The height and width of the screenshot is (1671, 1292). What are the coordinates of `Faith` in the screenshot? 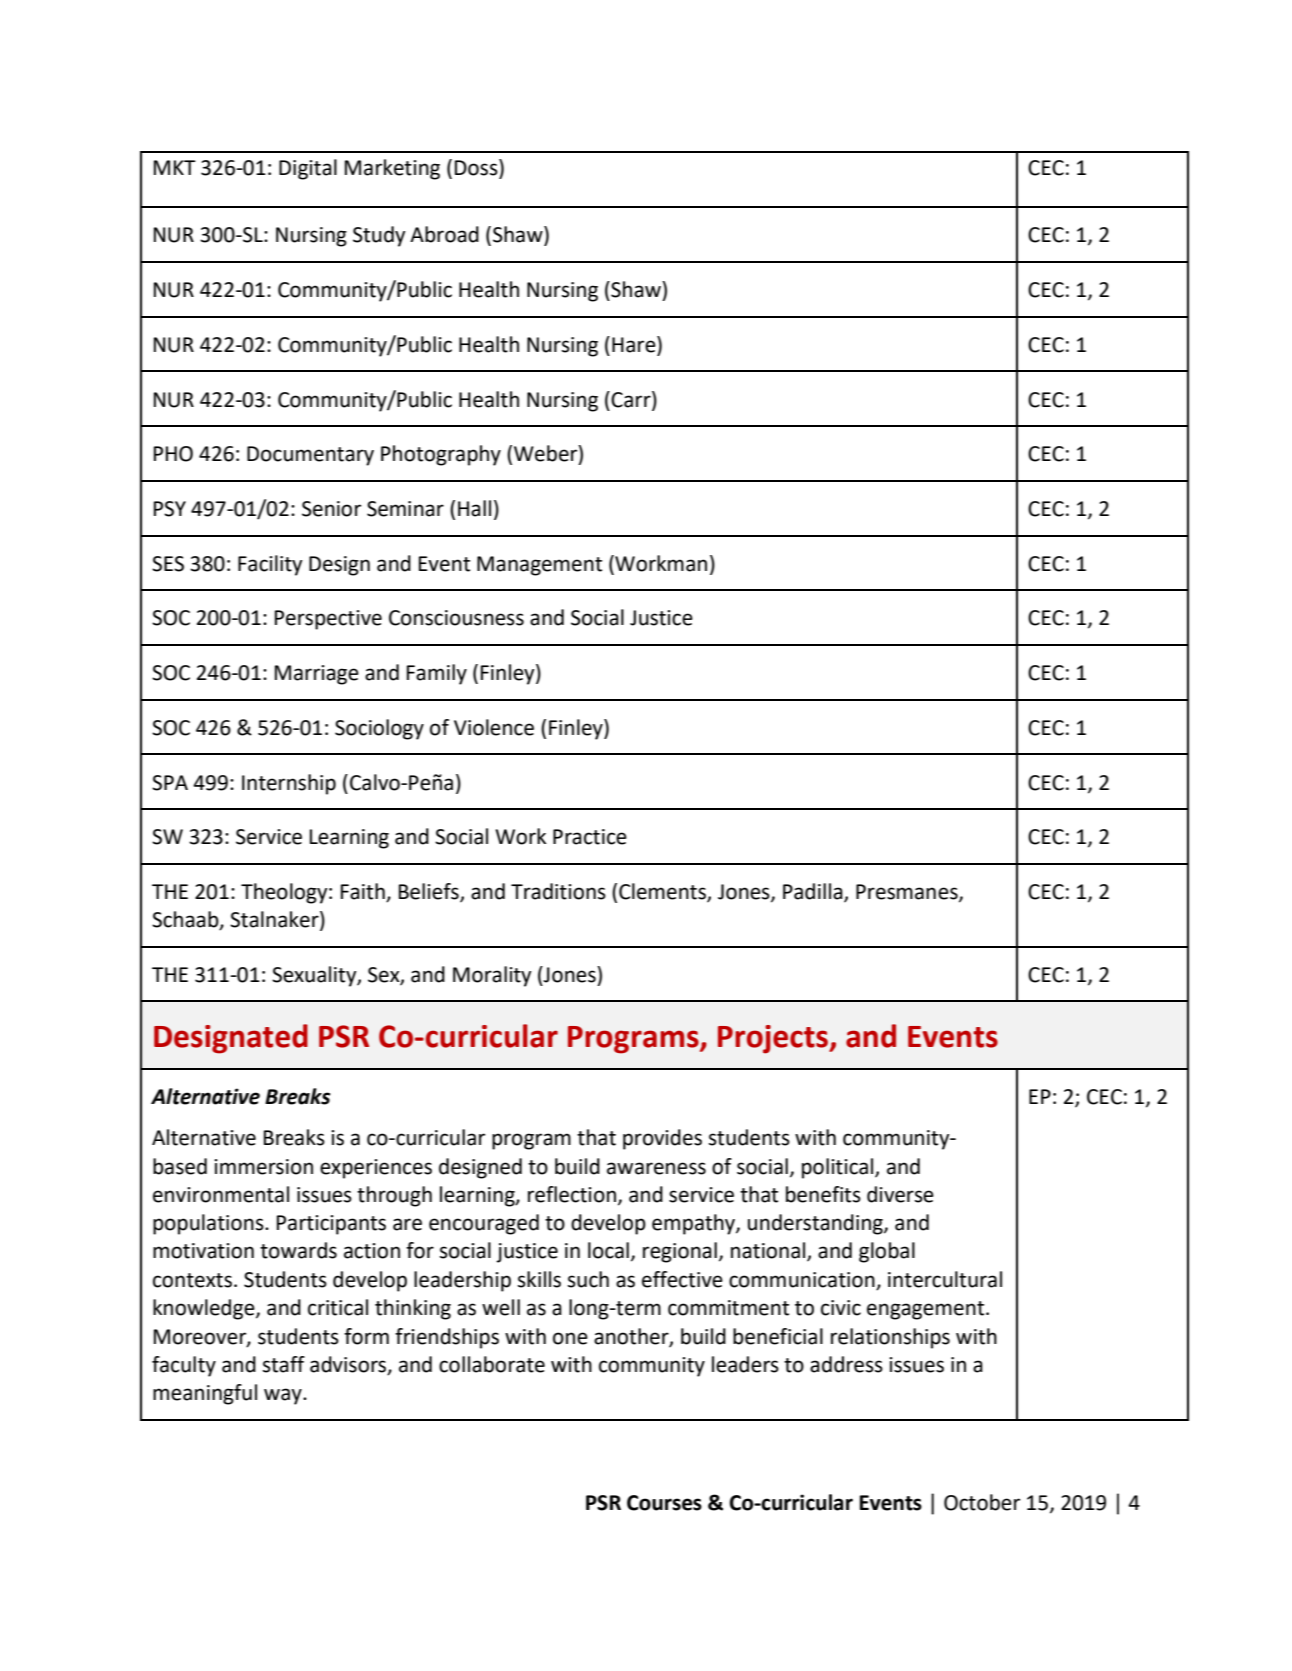 It's located at (364, 892).
